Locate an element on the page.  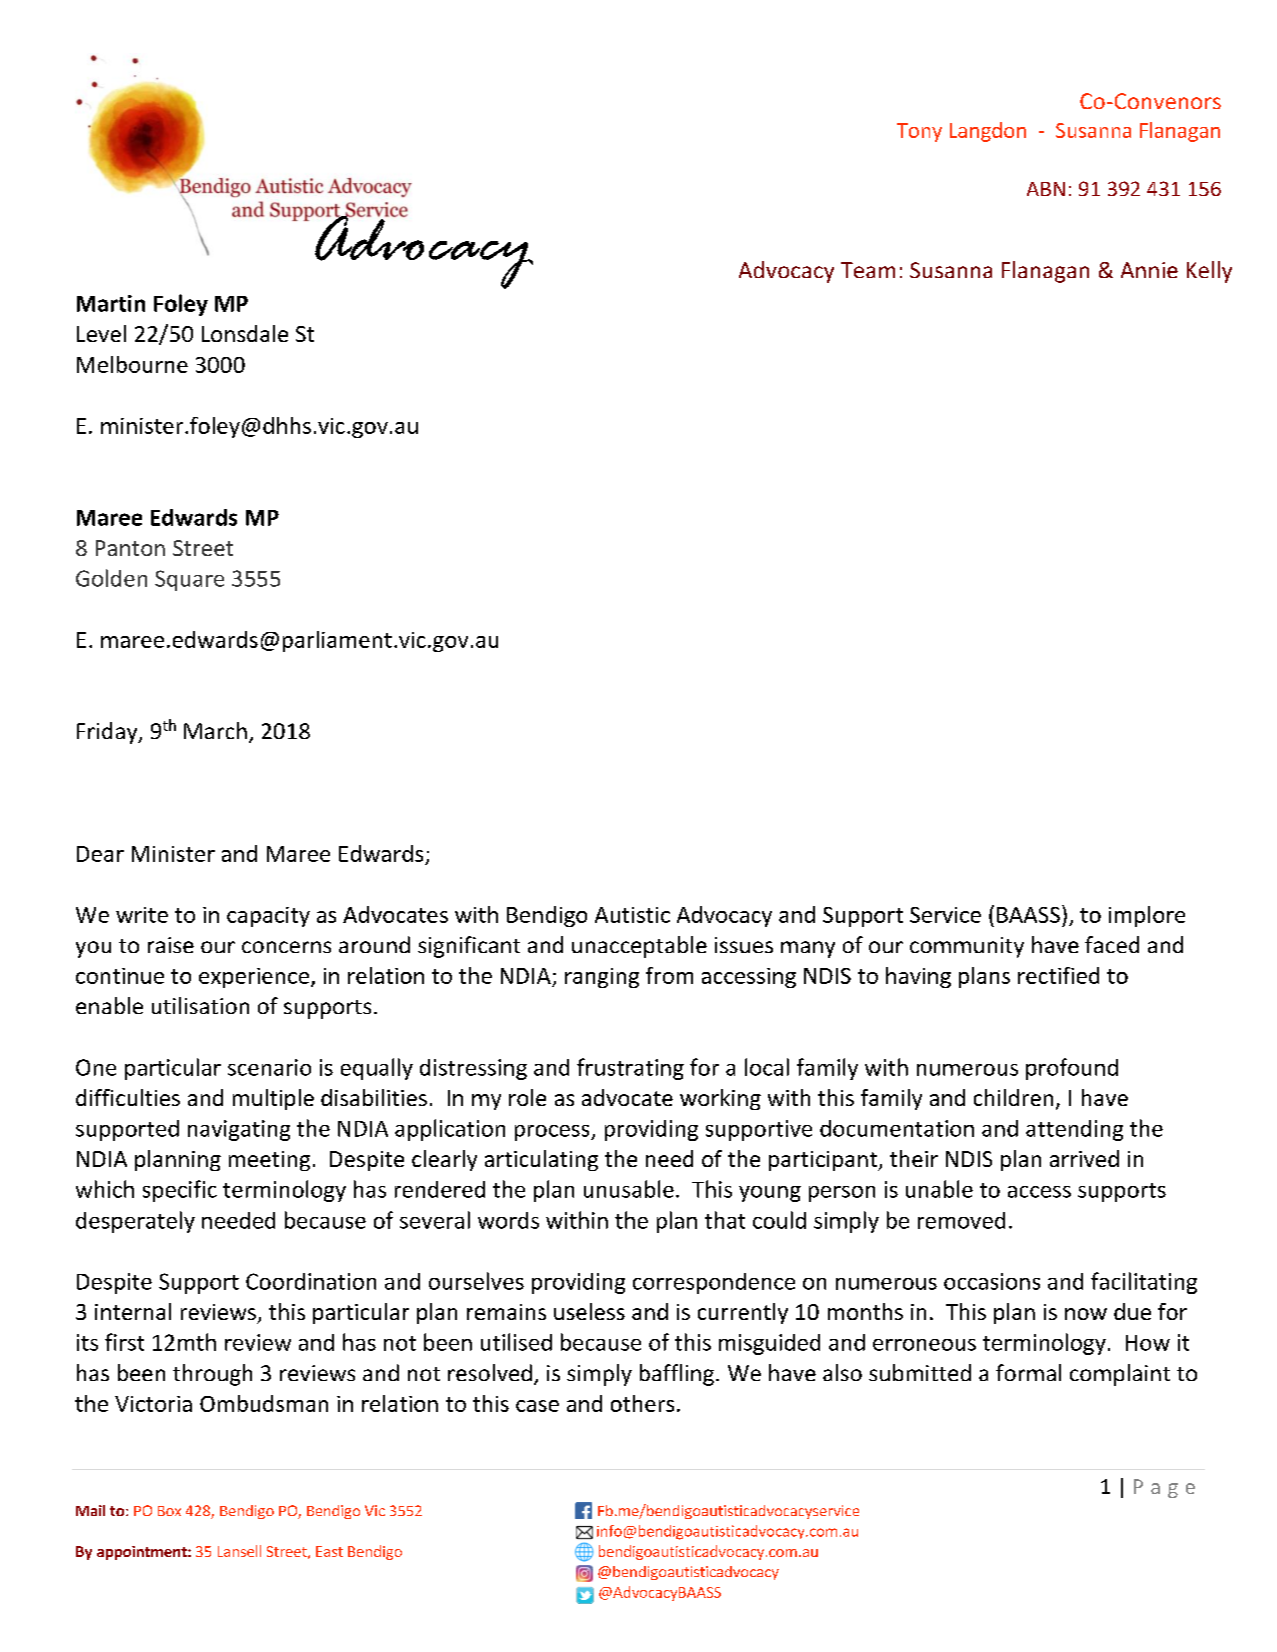
implore is located at coordinates (1147, 916).
